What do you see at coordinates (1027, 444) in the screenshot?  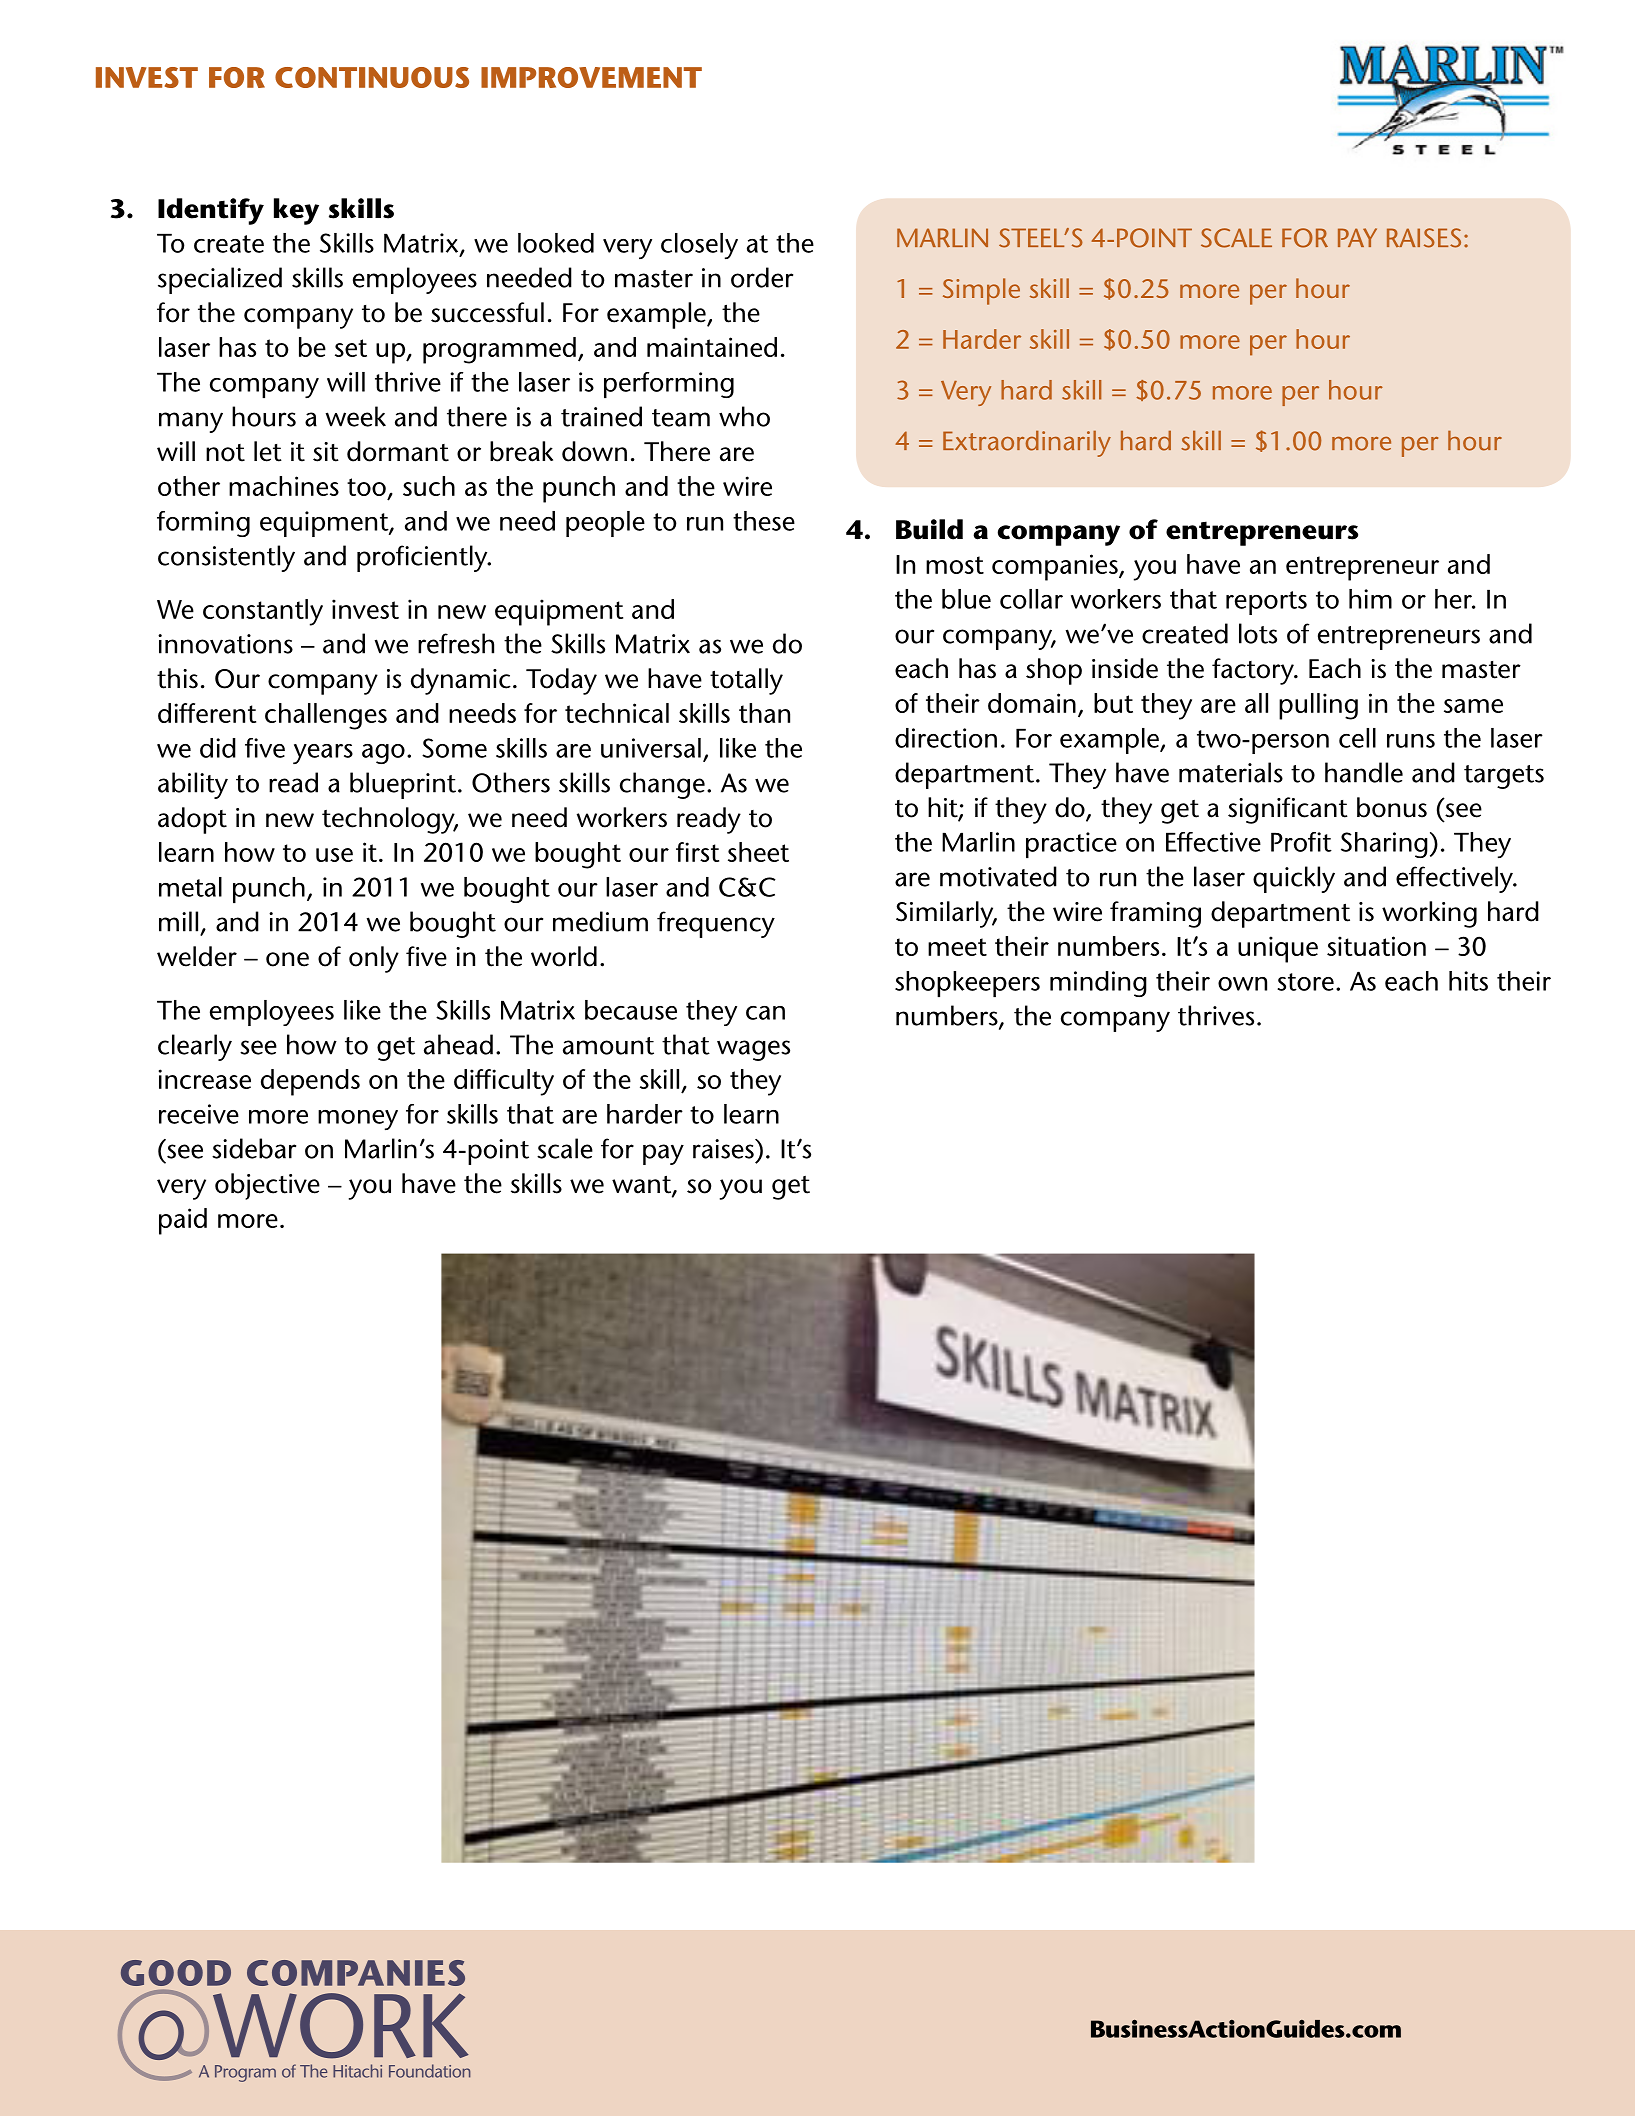 I see `Extraordinarily` at bounding box center [1027, 444].
